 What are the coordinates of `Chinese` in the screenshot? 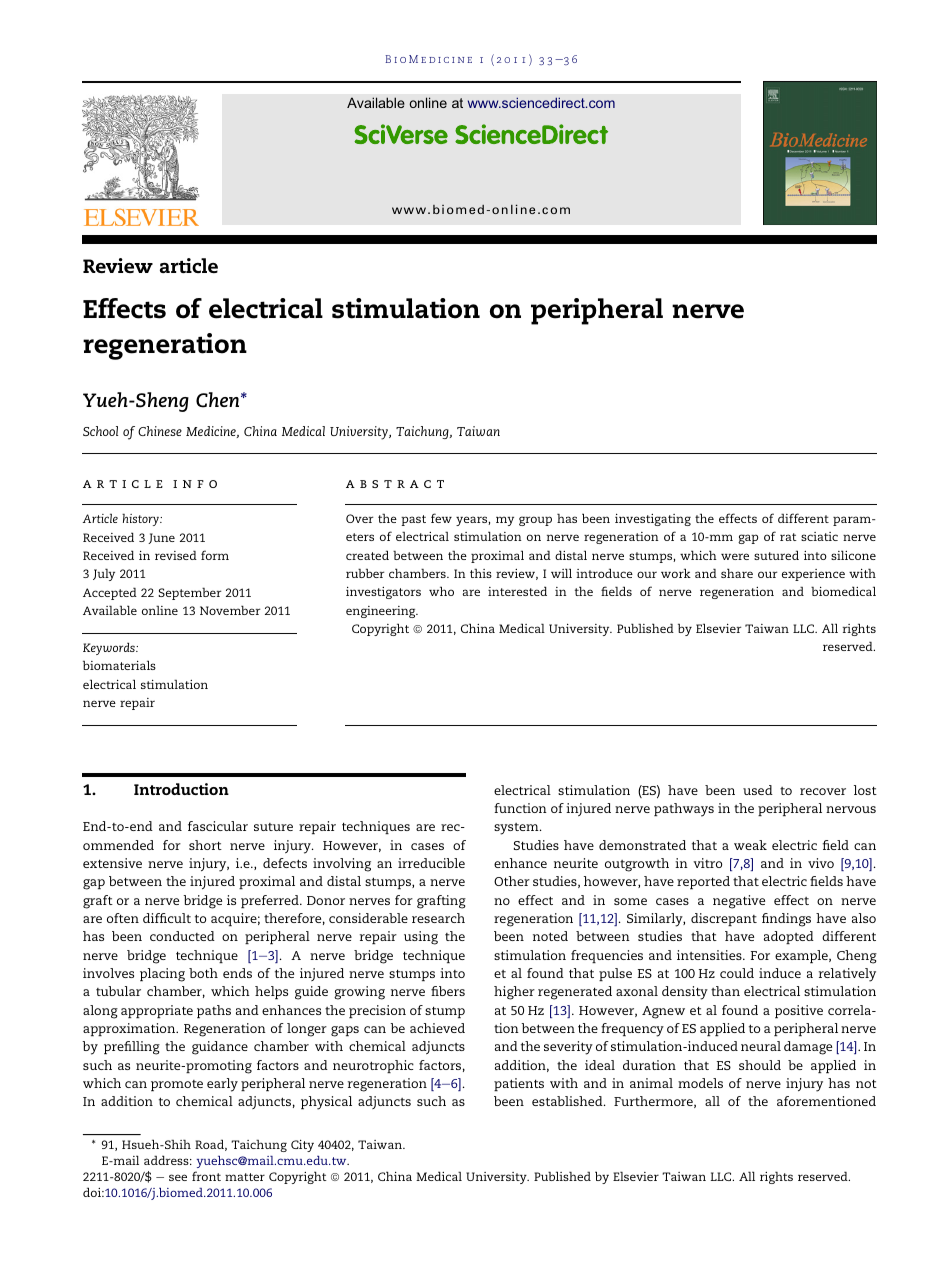 It's located at (160, 431).
